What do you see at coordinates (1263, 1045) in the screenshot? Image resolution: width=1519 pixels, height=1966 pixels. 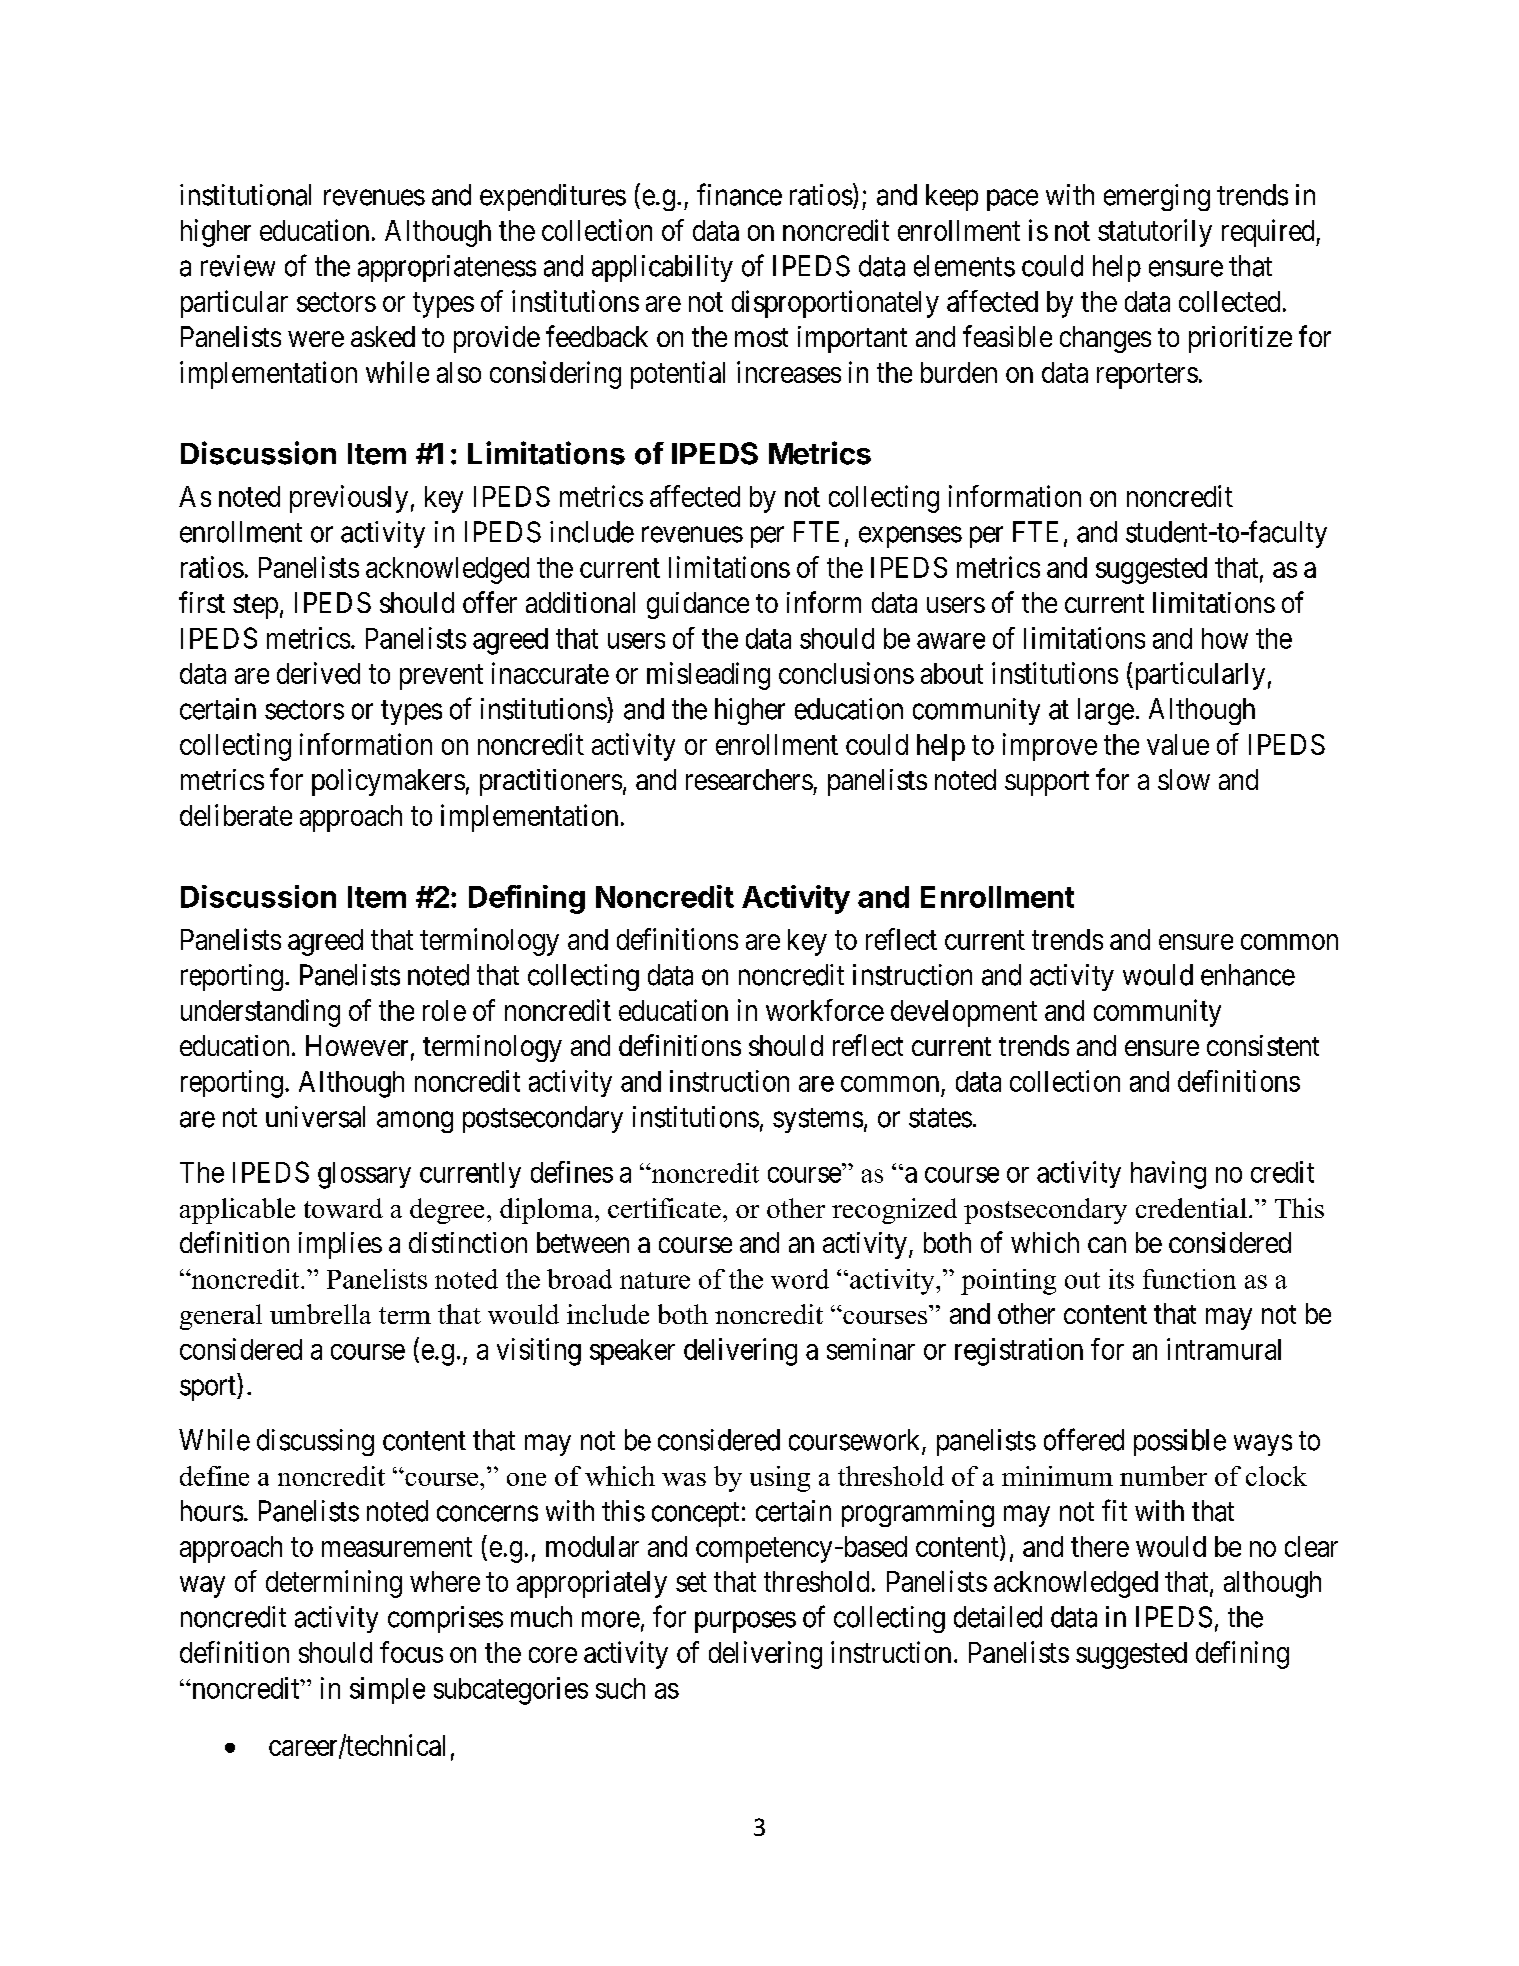 I see `consistent` at bounding box center [1263, 1045].
